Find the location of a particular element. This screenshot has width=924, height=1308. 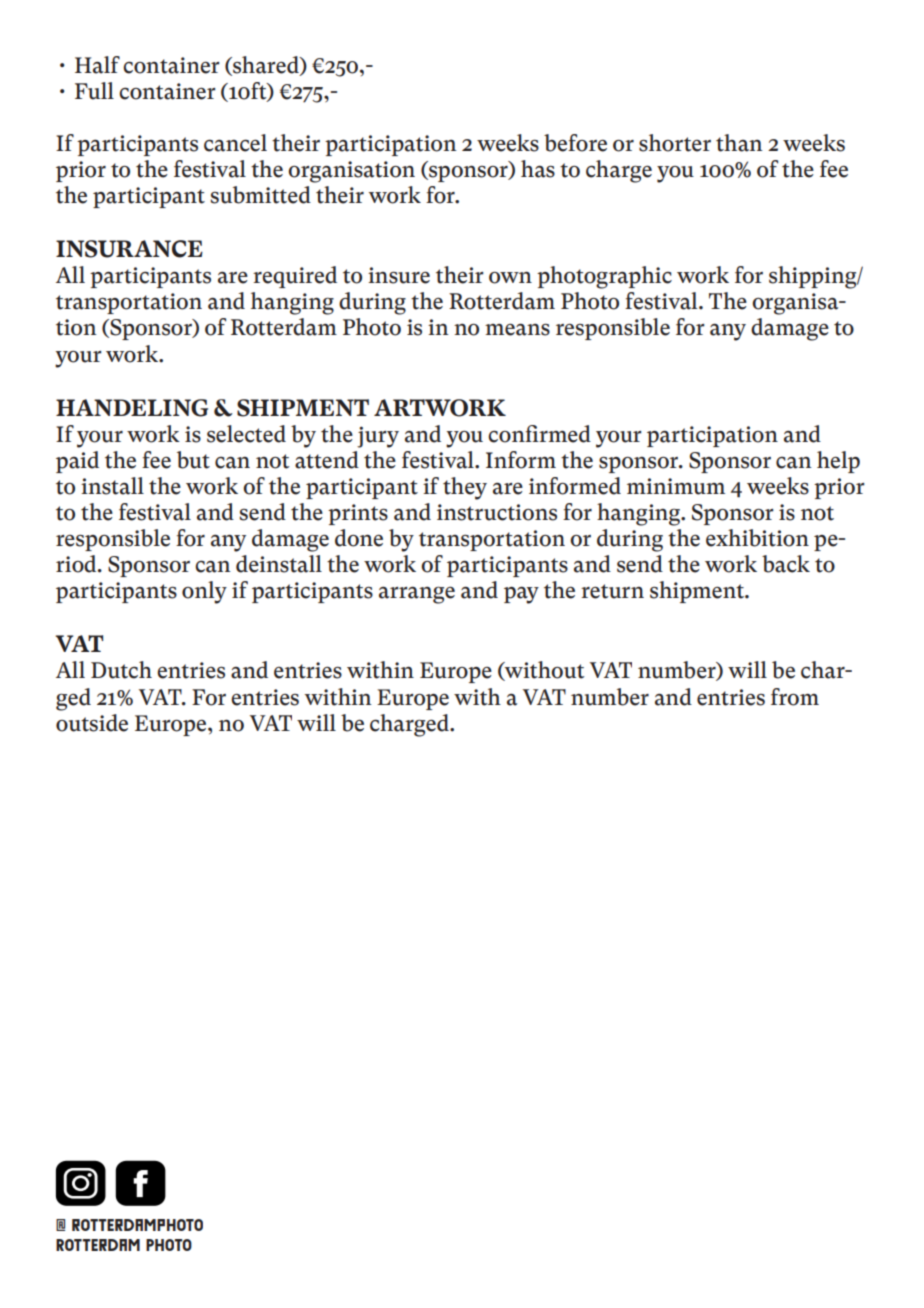

before is located at coordinates (575, 143).
